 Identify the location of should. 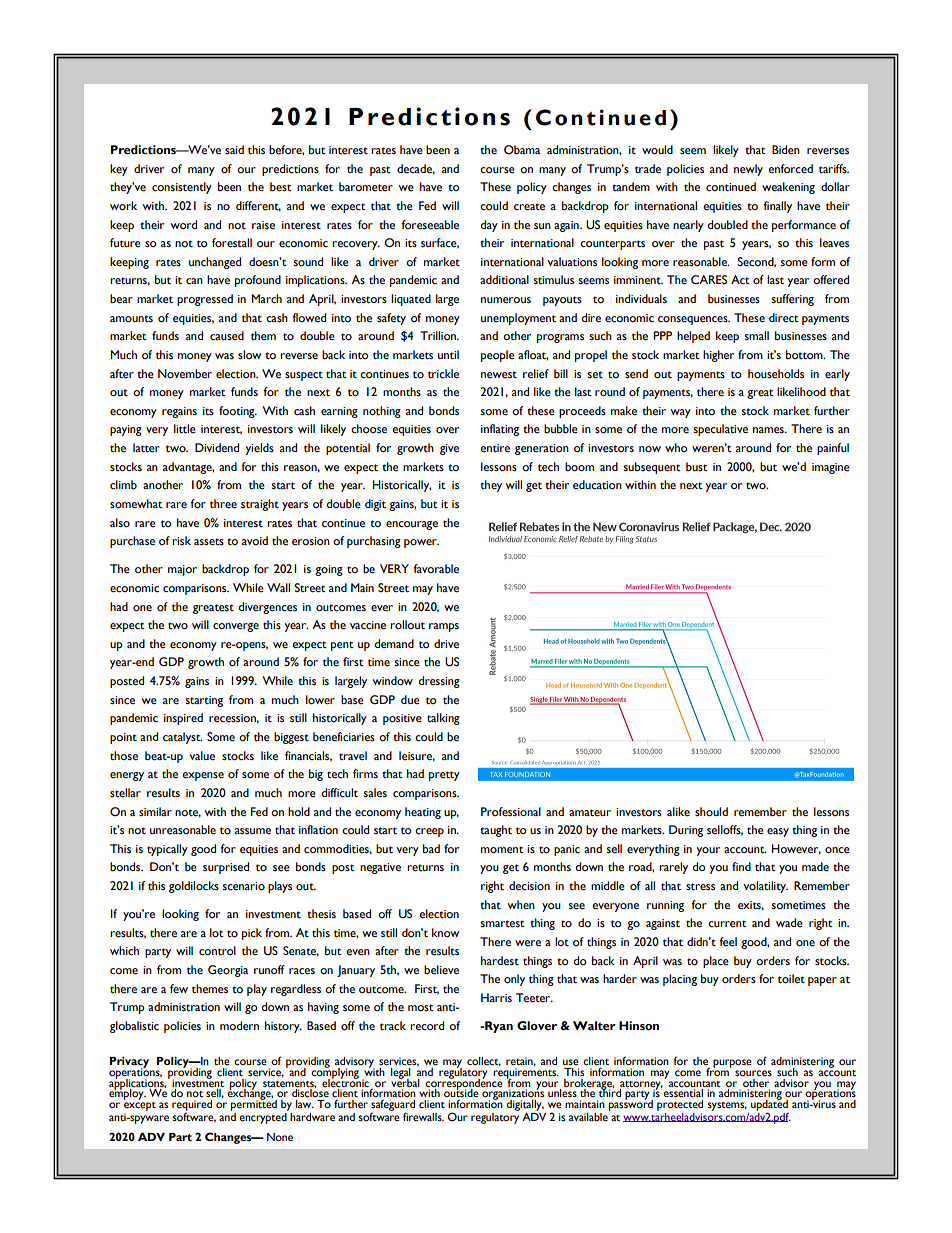
(711, 812).
